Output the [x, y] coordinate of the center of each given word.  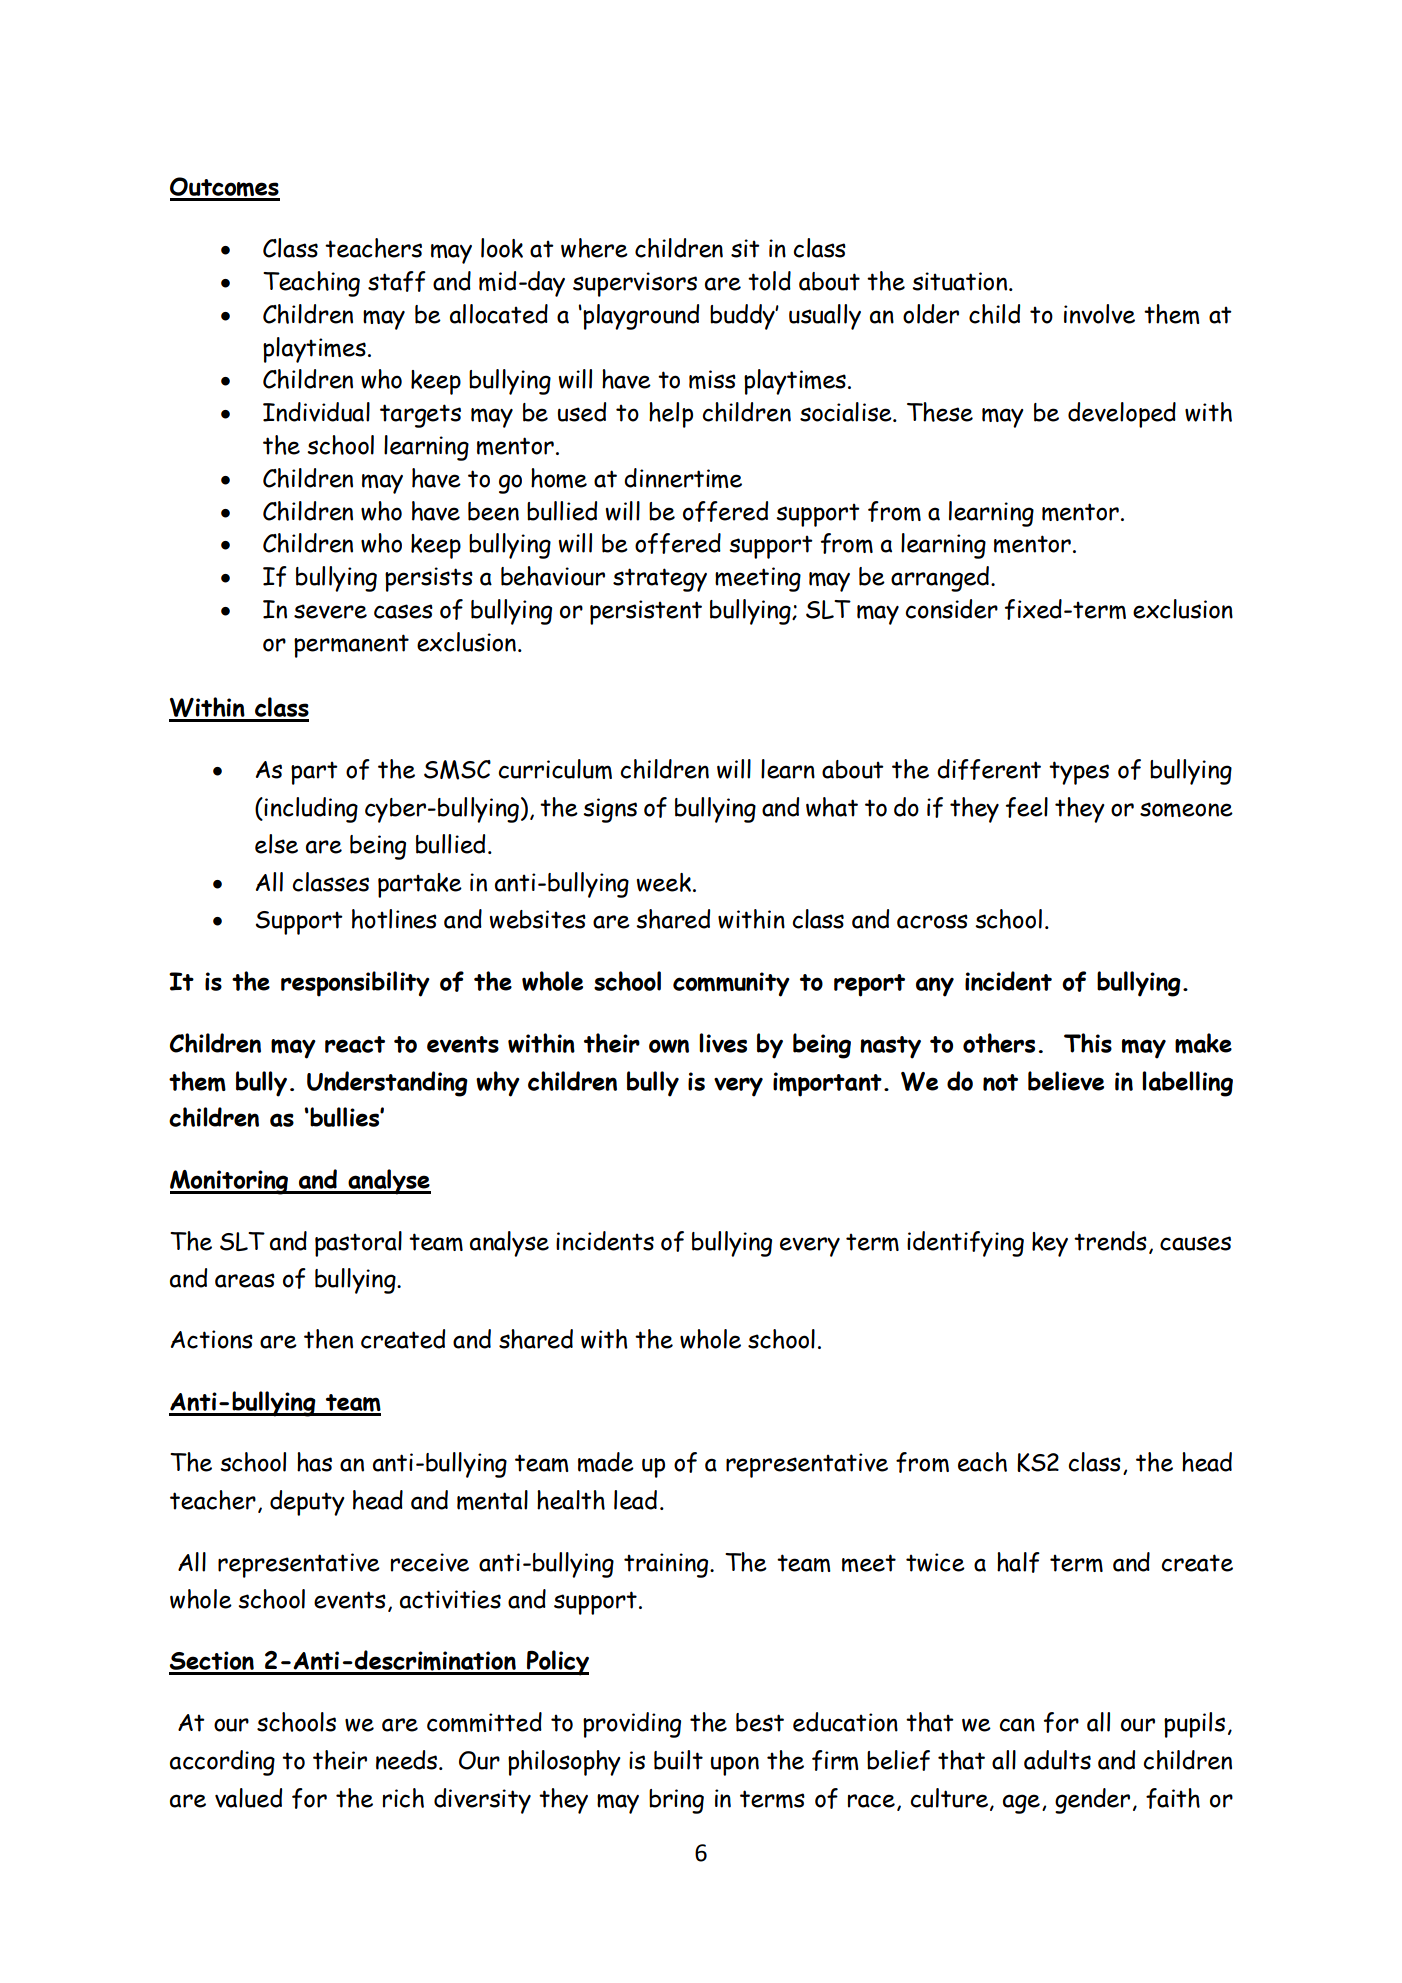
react [355, 1044]
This [1088, 1043]
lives [723, 1043]
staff [397, 281]
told [769, 281]
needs [408, 1760]
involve [1099, 314]
